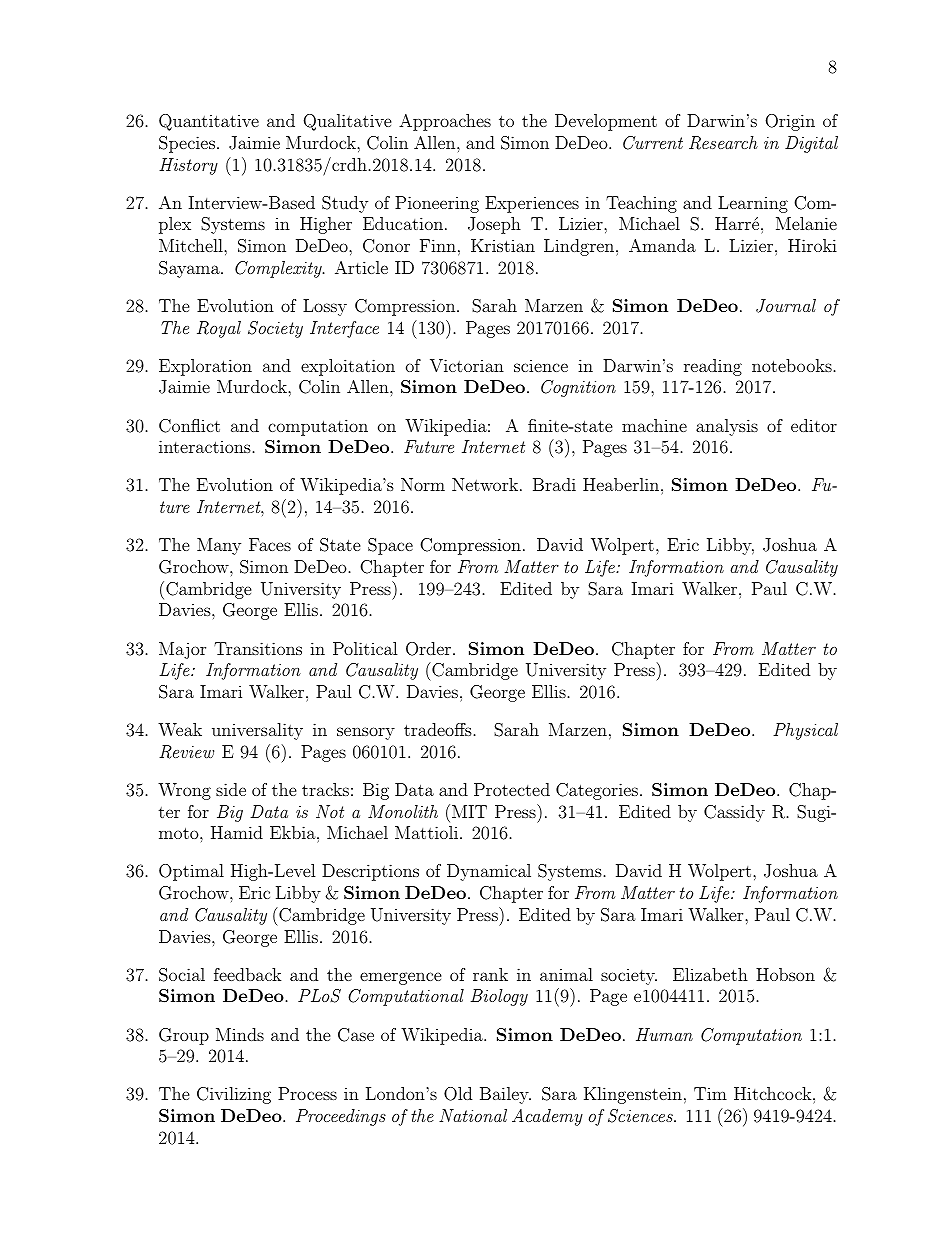 This screenshot has width=952, height=1233. I want to click on Civilizing, so click(234, 1095).
